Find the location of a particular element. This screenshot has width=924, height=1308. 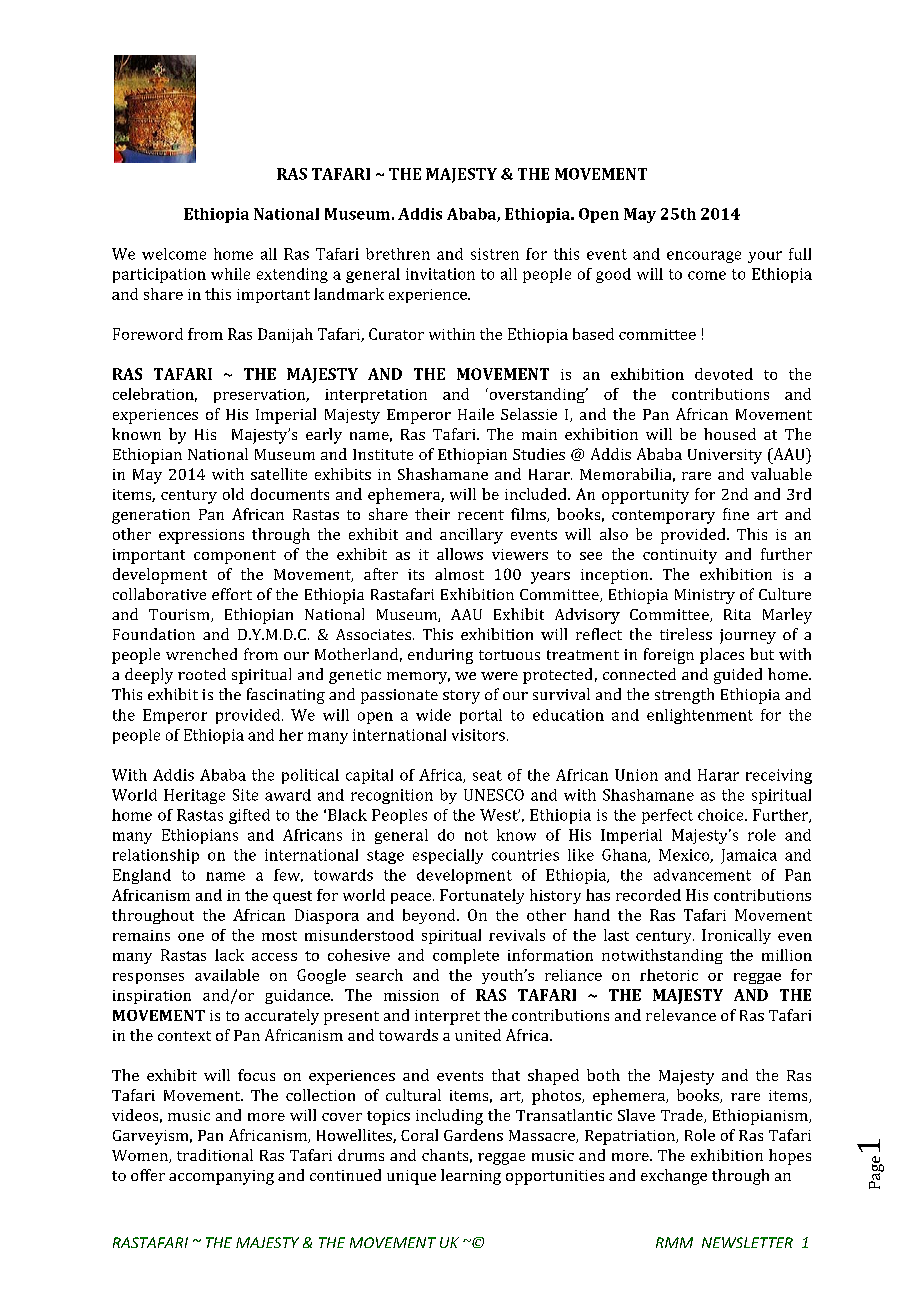

visitors is located at coordinates (478, 735).
